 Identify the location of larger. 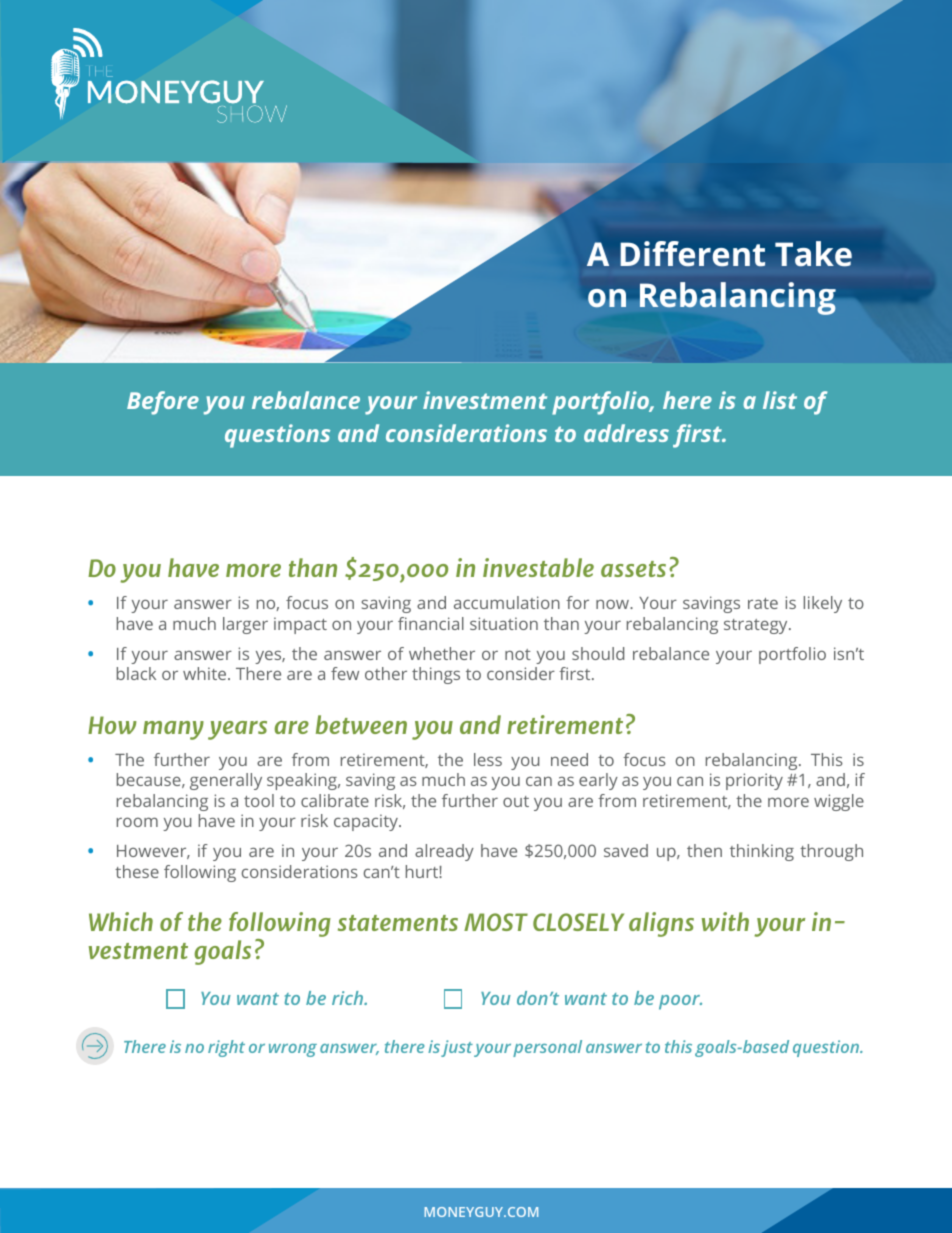
(245, 625).
